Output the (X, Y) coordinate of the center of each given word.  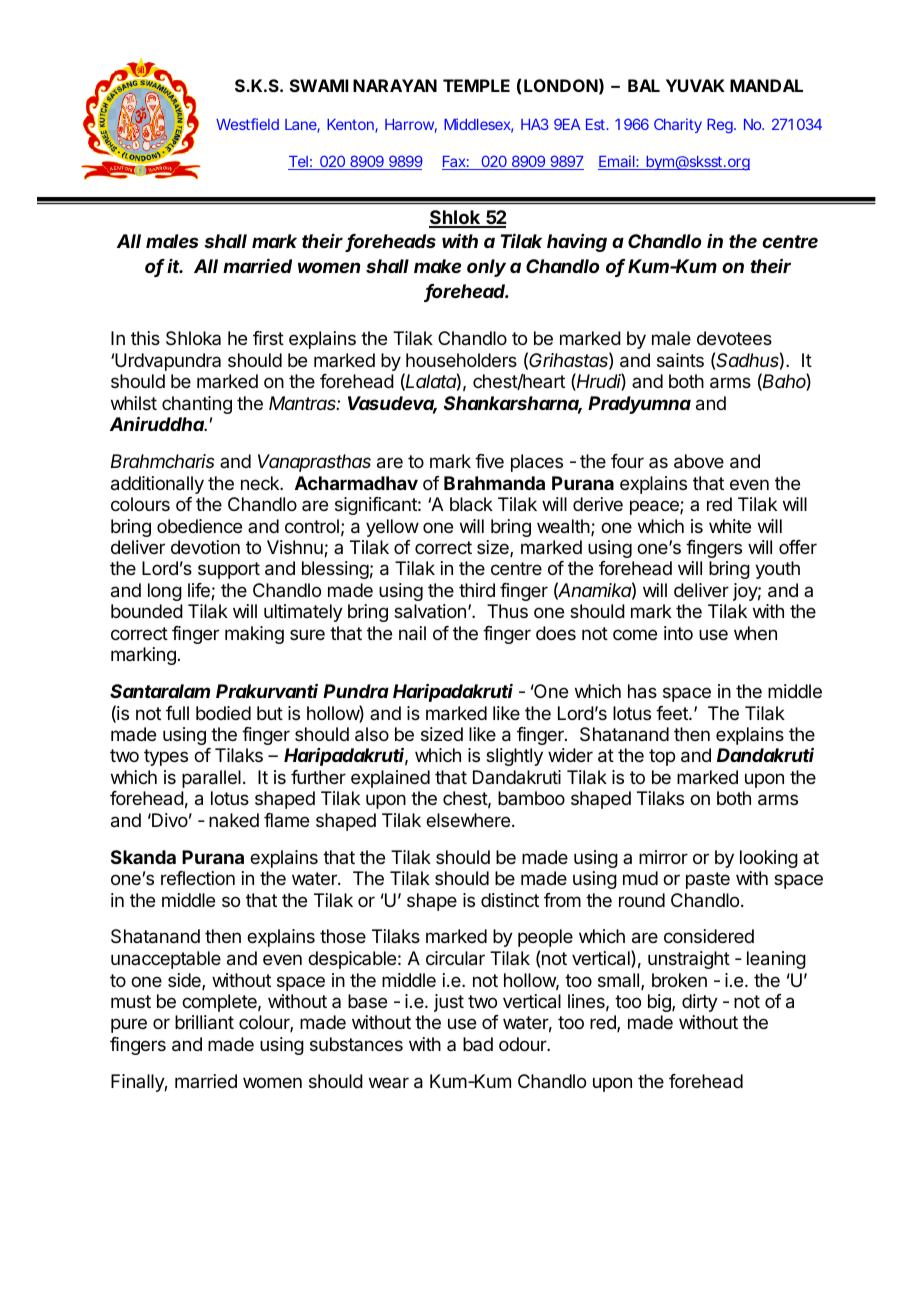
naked (234, 820)
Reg (720, 126)
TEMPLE (476, 85)
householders (461, 360)
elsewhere (468, 820)
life (200, 591)
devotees (734, 338)
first (268, 338)
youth (777, 570)
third (477, 590)
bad (478, 1044)
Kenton (351, 126)
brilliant (204, 1022)
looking (769, 859)
